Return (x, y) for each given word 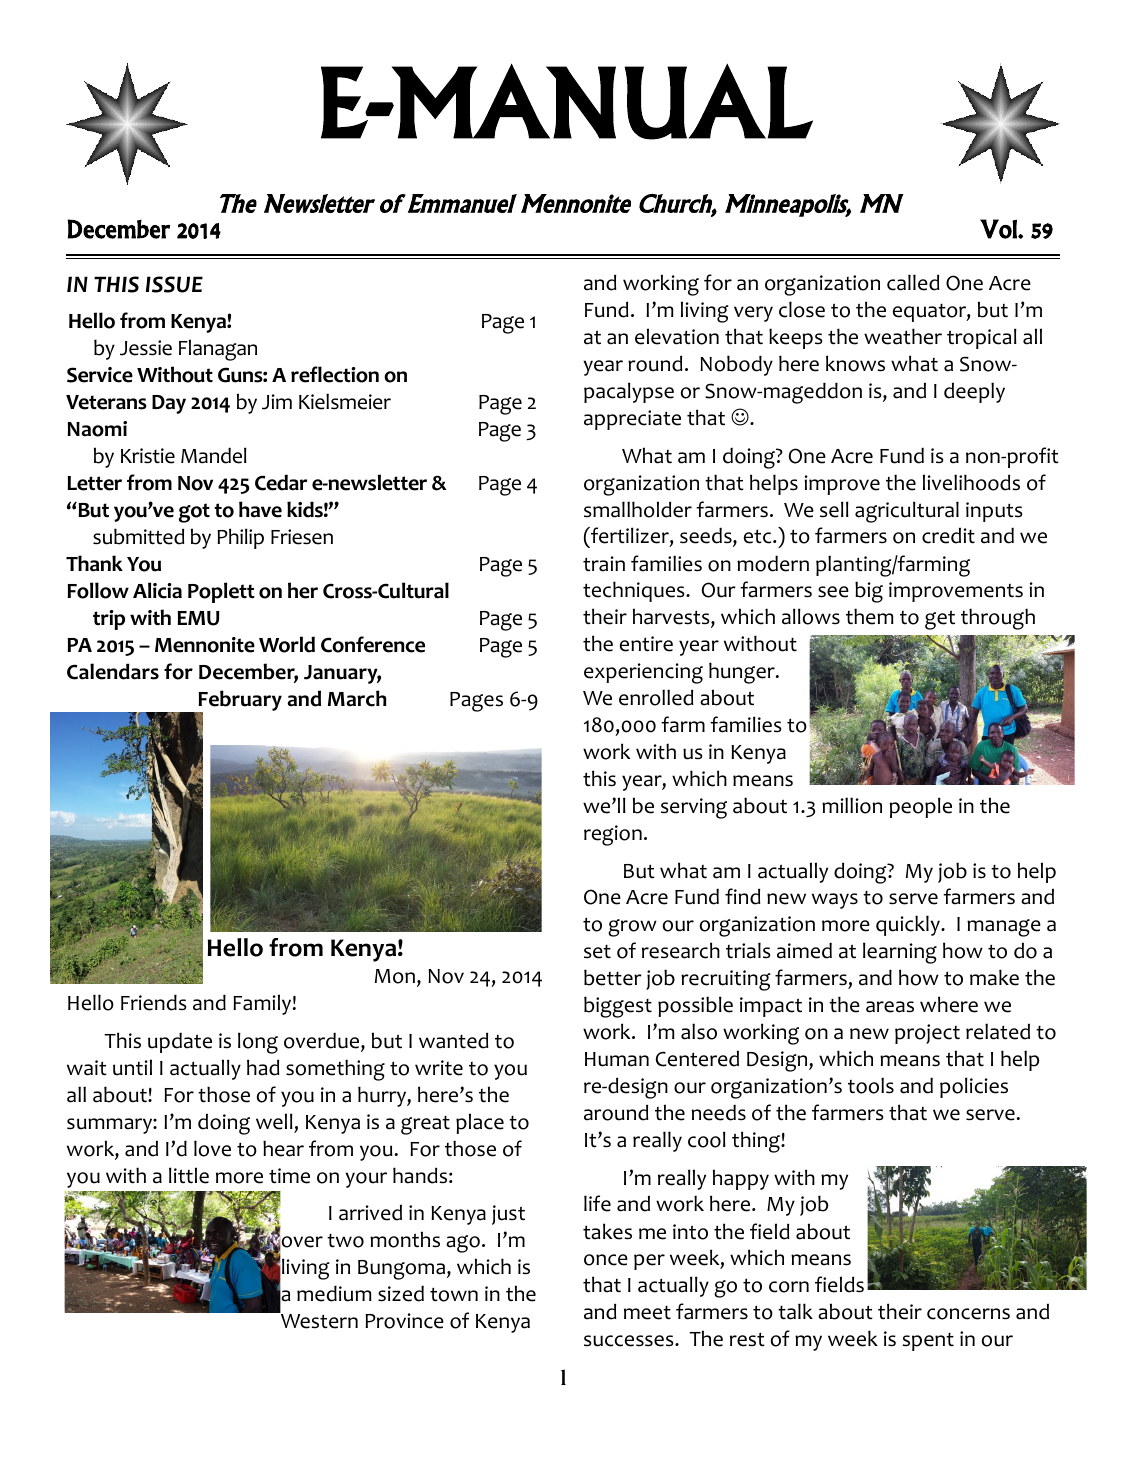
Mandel (214, 455)
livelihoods (971, 482)
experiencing (643, 673)
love (212, 1148)
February (239, 701)
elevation (677, 336)
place (480, 1123)
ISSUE (174, 284)
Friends (153, 1003)
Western (318, 1320)
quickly (909, 925)
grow (632, 928)
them (869, 616)
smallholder (638, 509)
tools (871, 1085)
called (913, 282)
